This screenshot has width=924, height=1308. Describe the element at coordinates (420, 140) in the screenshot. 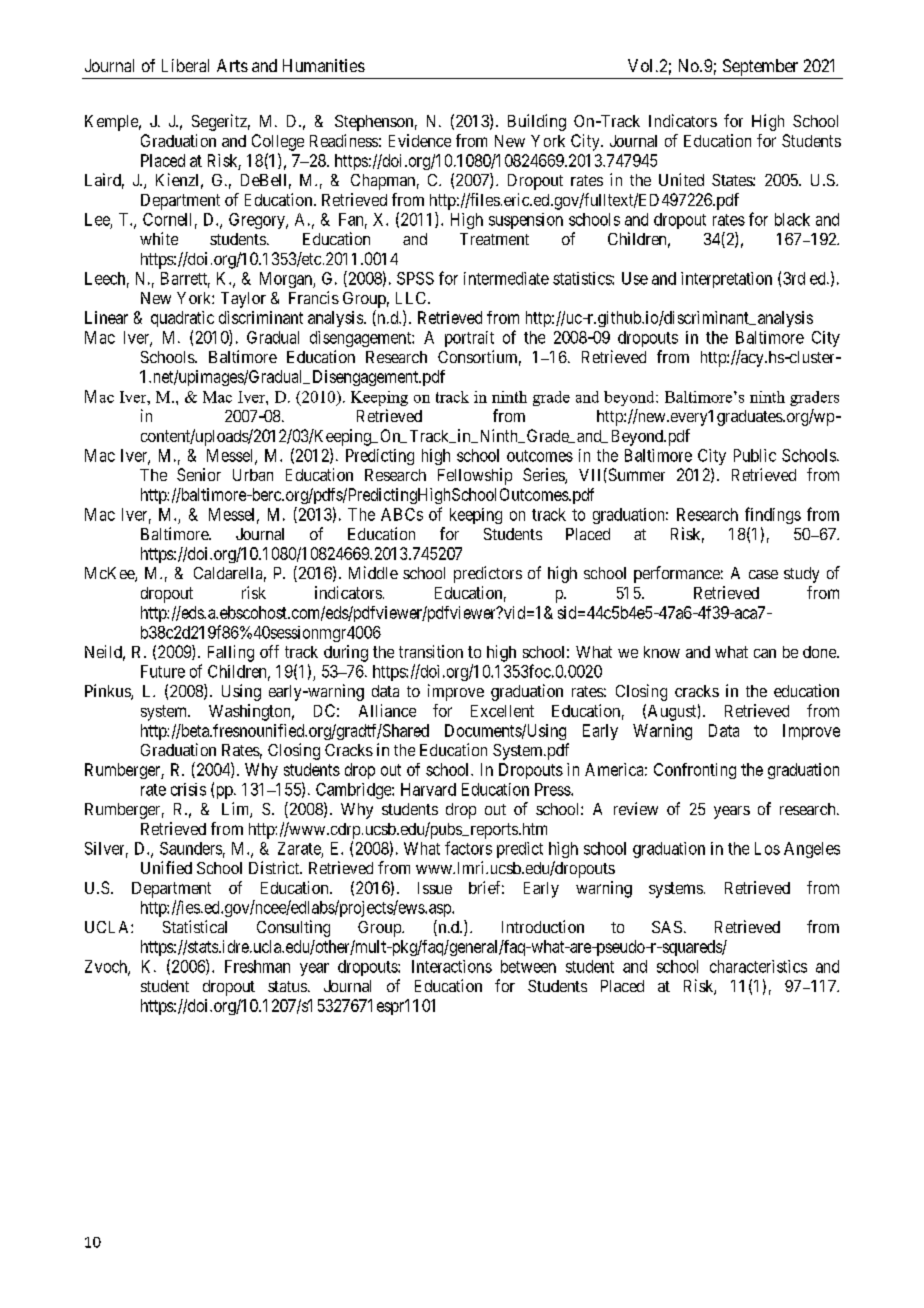

I see `Evidence` at that location.
